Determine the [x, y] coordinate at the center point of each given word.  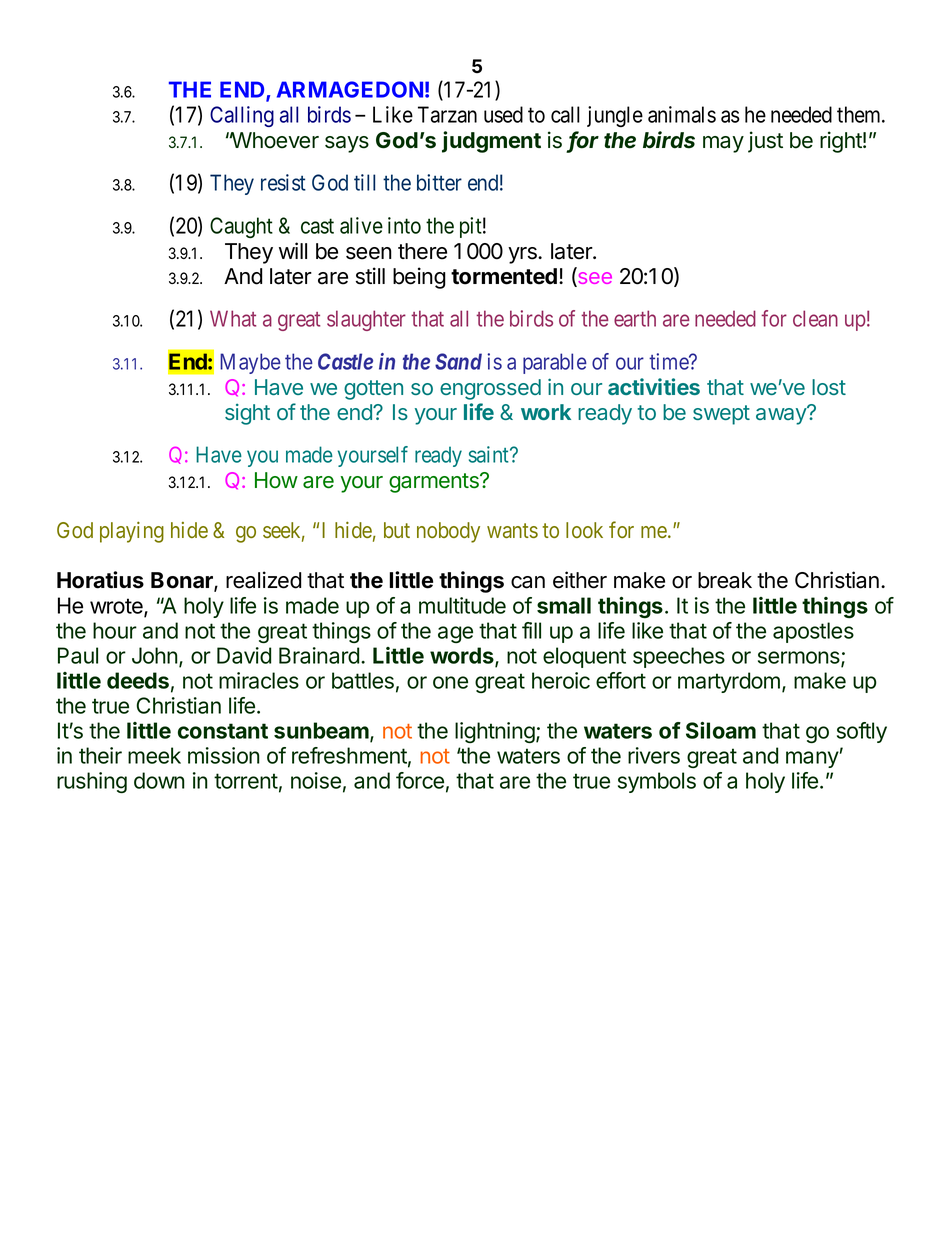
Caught [241, 227]
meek [154, 755]
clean [815, 318]
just [765, 142]
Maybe [250, 363]
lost [829, 387]
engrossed [490, 389]
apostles [813, 632]
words [463, 656]
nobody [448, 532]
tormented [504, 276]
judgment [491, 142]
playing [132, 532]
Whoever [274, 140]
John [155, 655]
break [725, 580]
